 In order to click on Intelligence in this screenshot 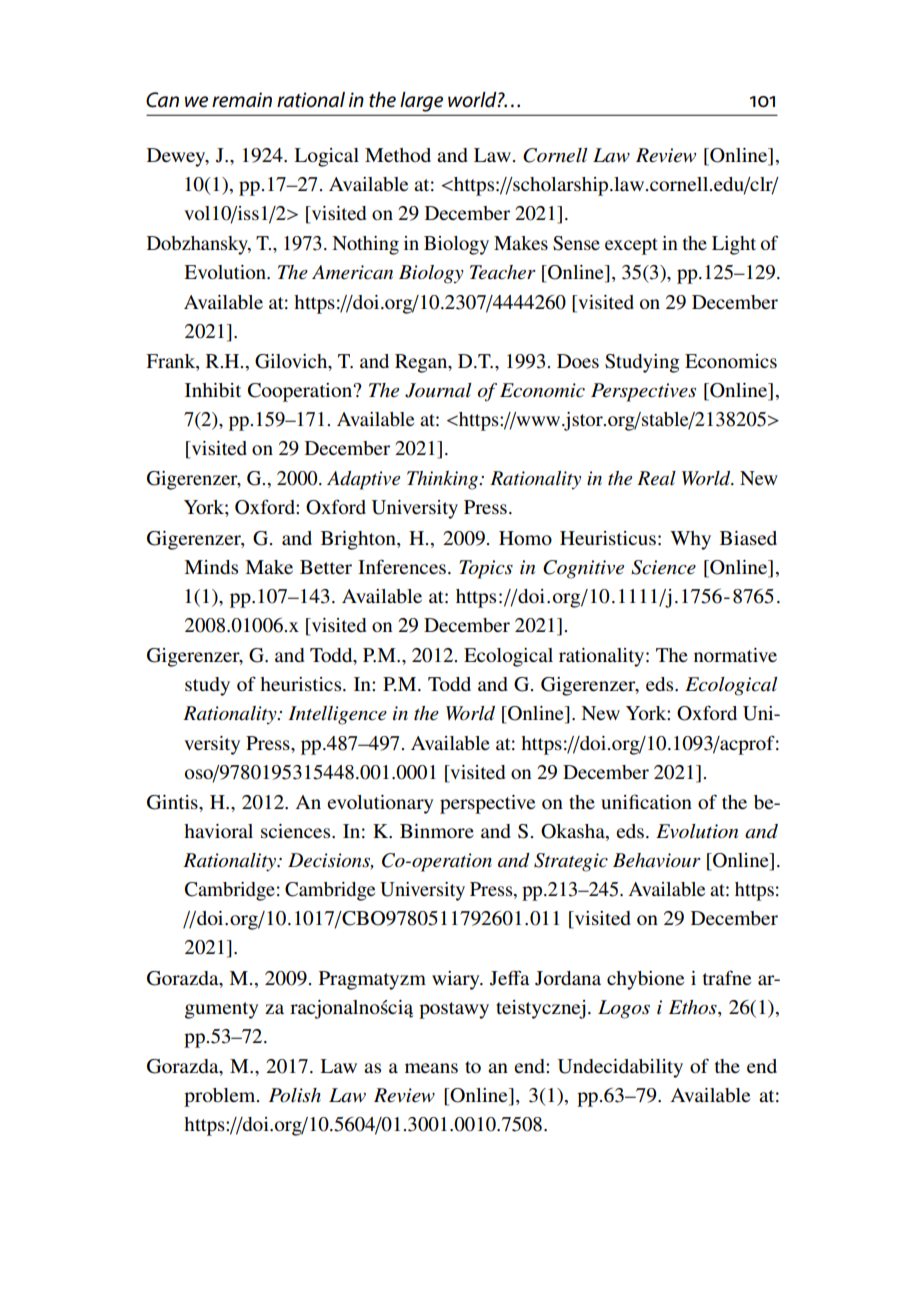, I will do `click(337, 715)`.
